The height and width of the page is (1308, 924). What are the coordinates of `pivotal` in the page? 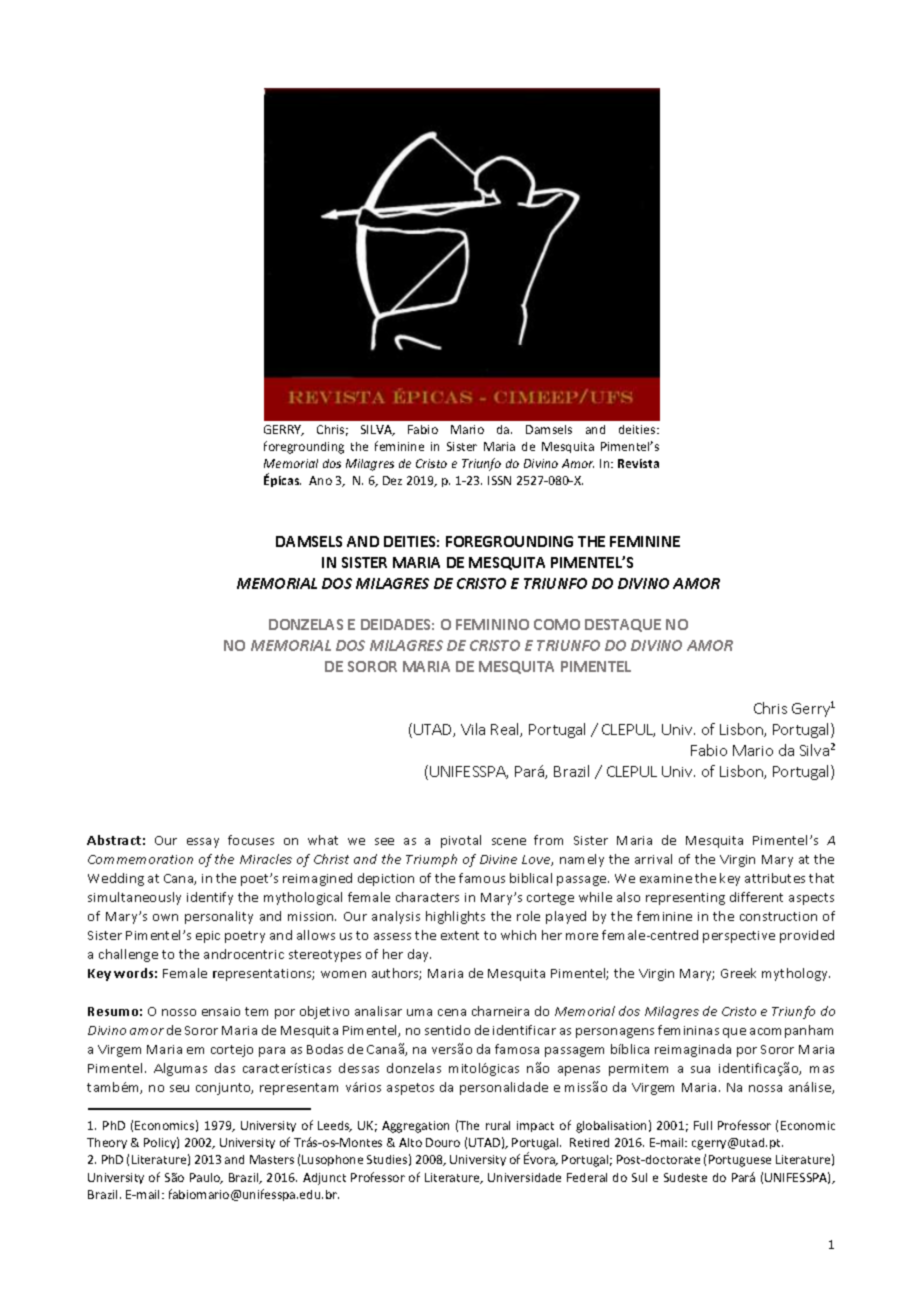 It's located at (461, 841).
